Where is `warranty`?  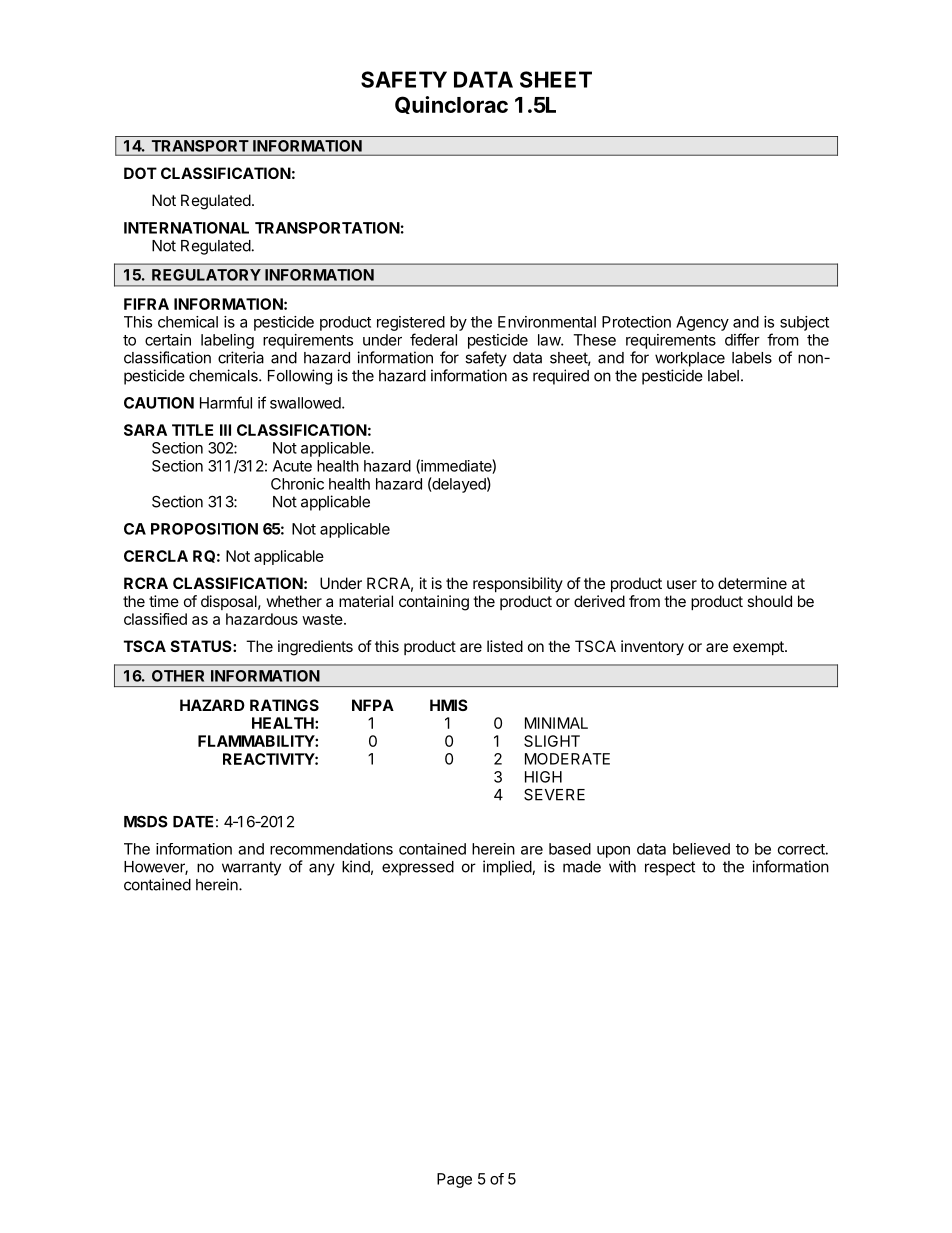
warranty is located at coordinates (251, 868).
